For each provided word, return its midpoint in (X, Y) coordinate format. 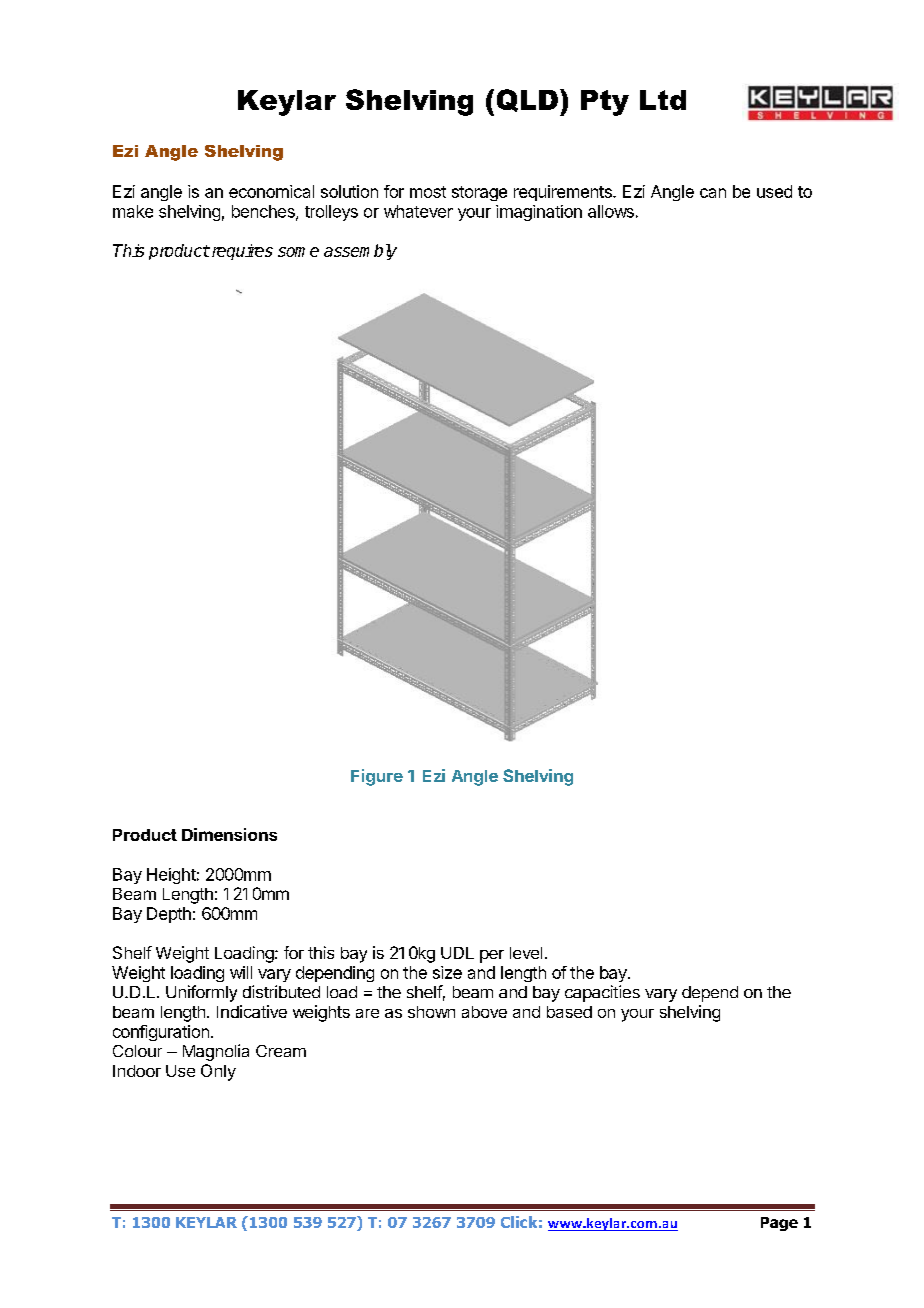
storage (479, 193)
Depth (169, 915)
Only (218, 1072)
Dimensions (229, 834)
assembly (360, 252)
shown (431, 1012)
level (526, 953)
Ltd (663, 100)
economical (271, 191)
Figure (377, 777)
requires (241, 252)
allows (611, 211)
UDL (457, 953)
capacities (602, 993)
